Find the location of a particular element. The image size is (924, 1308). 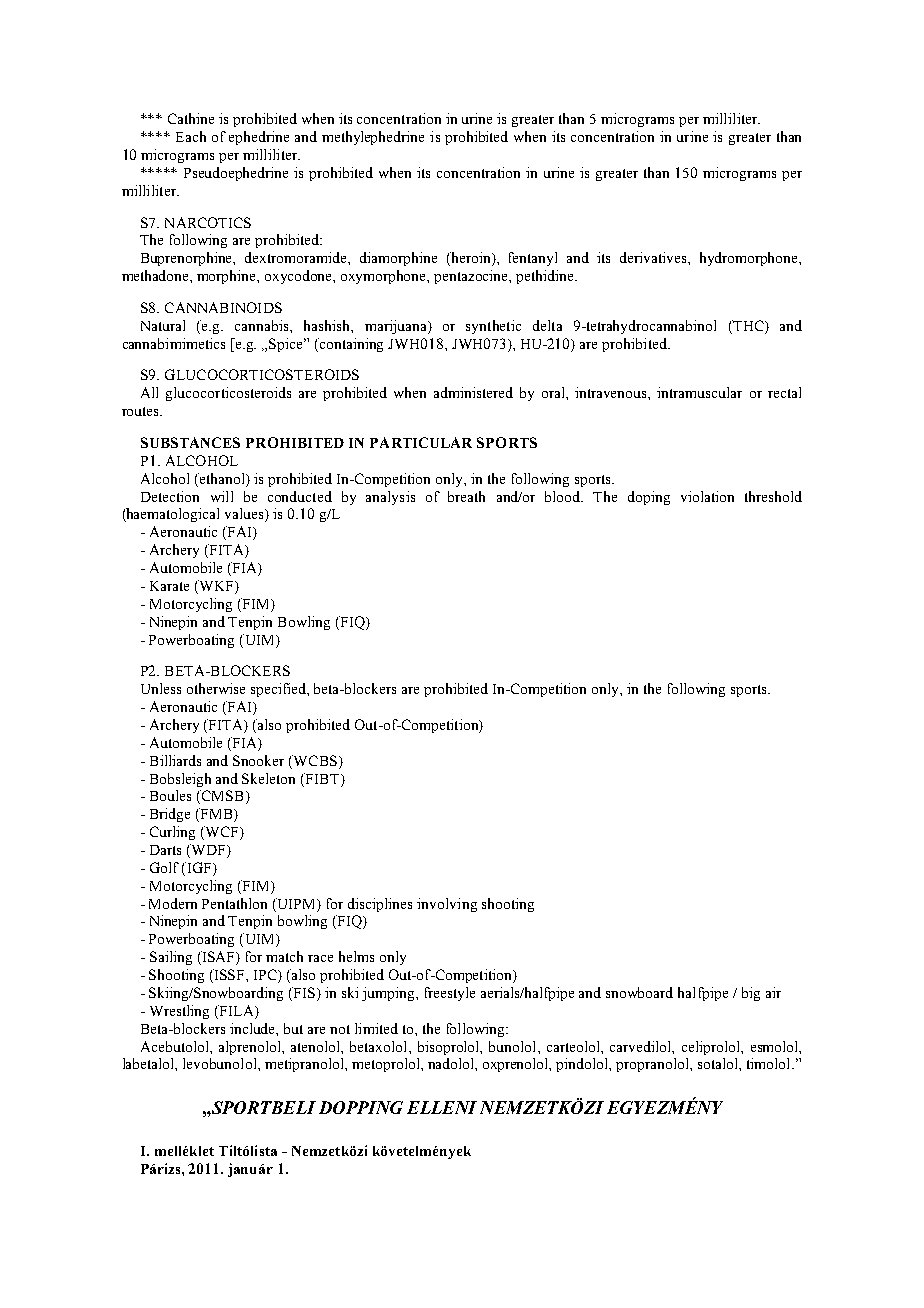

Karate is located at coordinates (169, 586).
